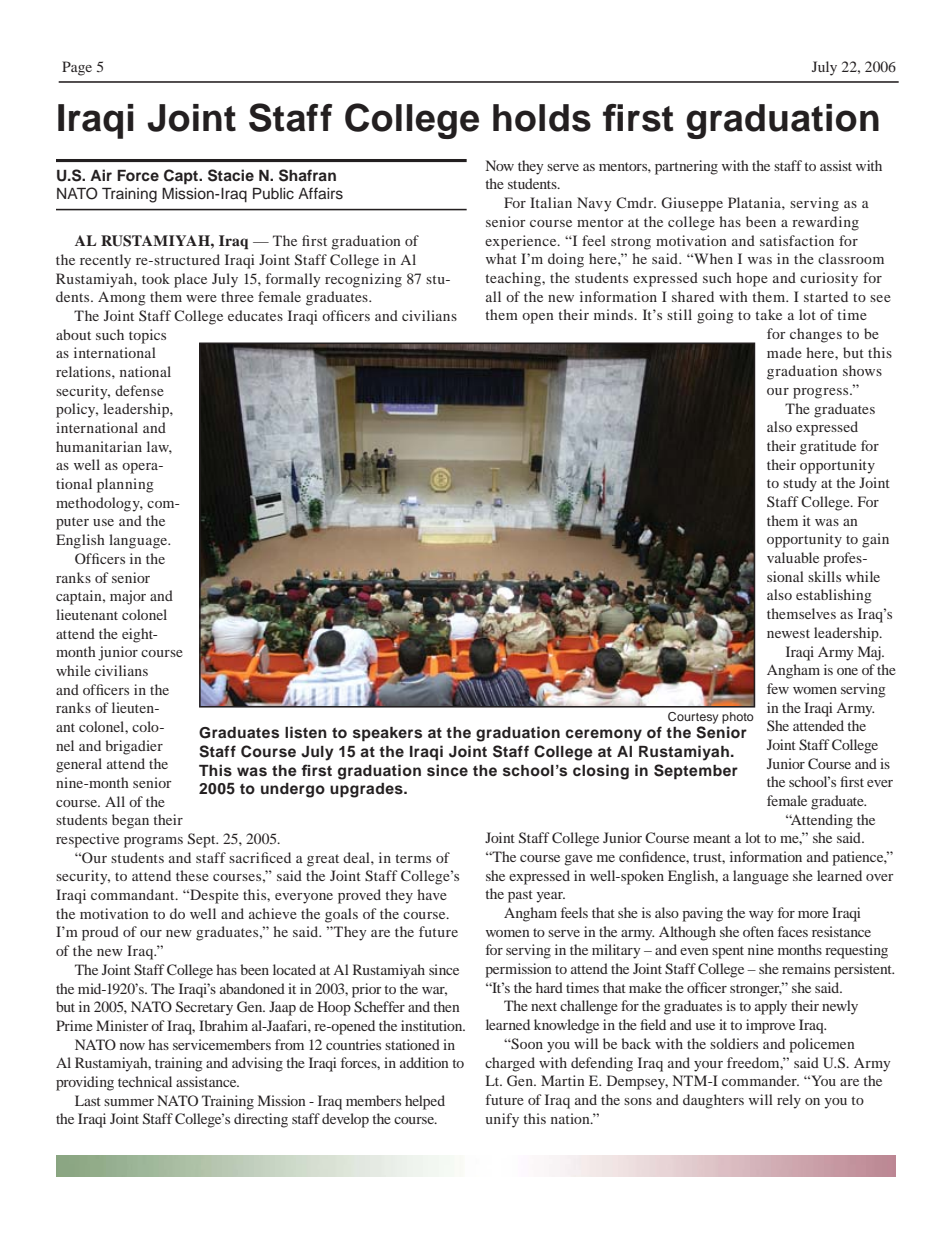 This screenshot has height=1233, width=952. What do you see at coordinates (77, 68) in the screenshot?
I see `Page` at bounding box center [77, 68].
